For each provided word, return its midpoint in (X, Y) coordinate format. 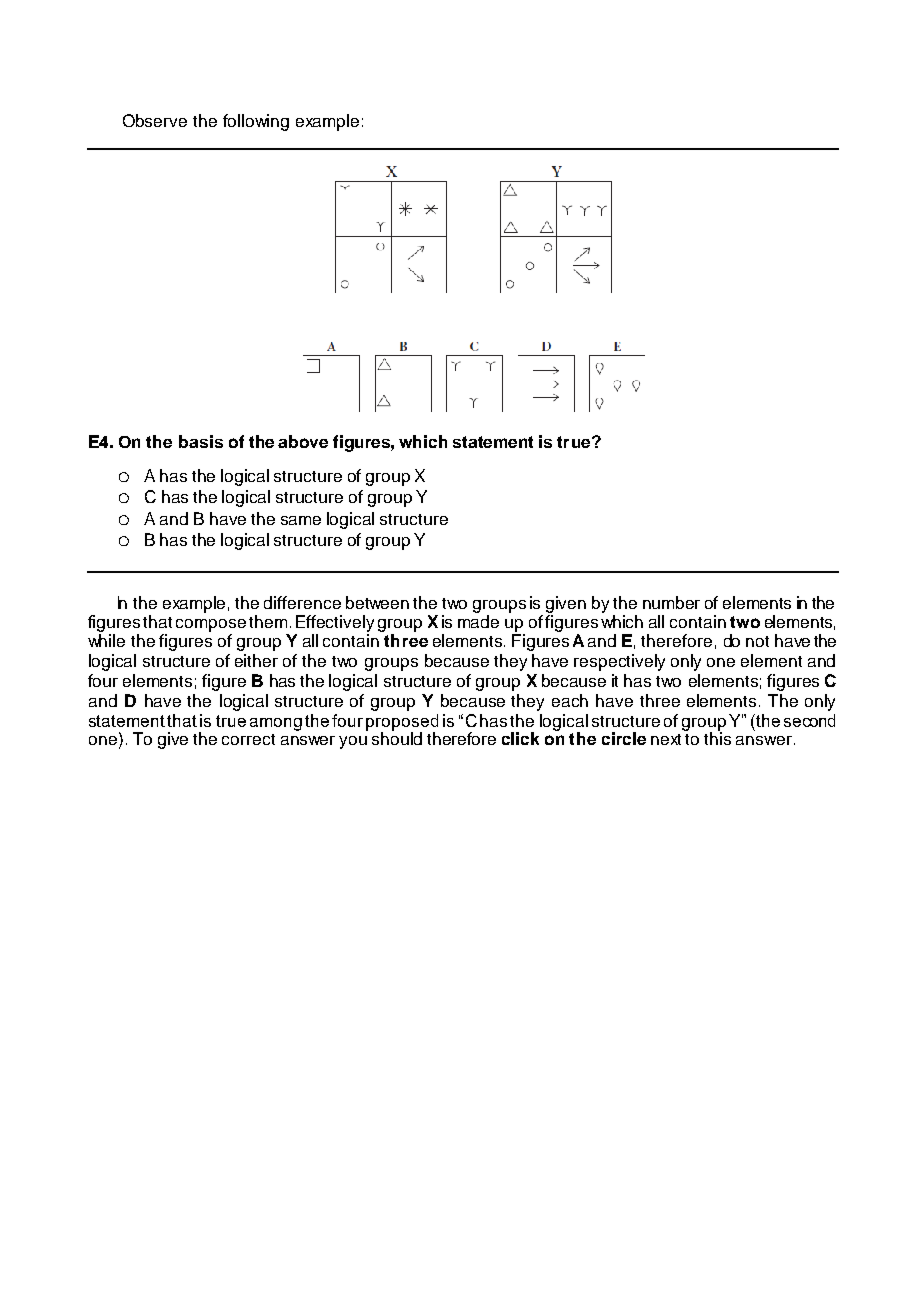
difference (302, 602)
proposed (402, 723)
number (671, 602)
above (303, 441)
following (256, 122)
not (757, 641)
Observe (155, 120)
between (377, 602)
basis (201, 441)
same (301, 520)
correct (248, 739)
